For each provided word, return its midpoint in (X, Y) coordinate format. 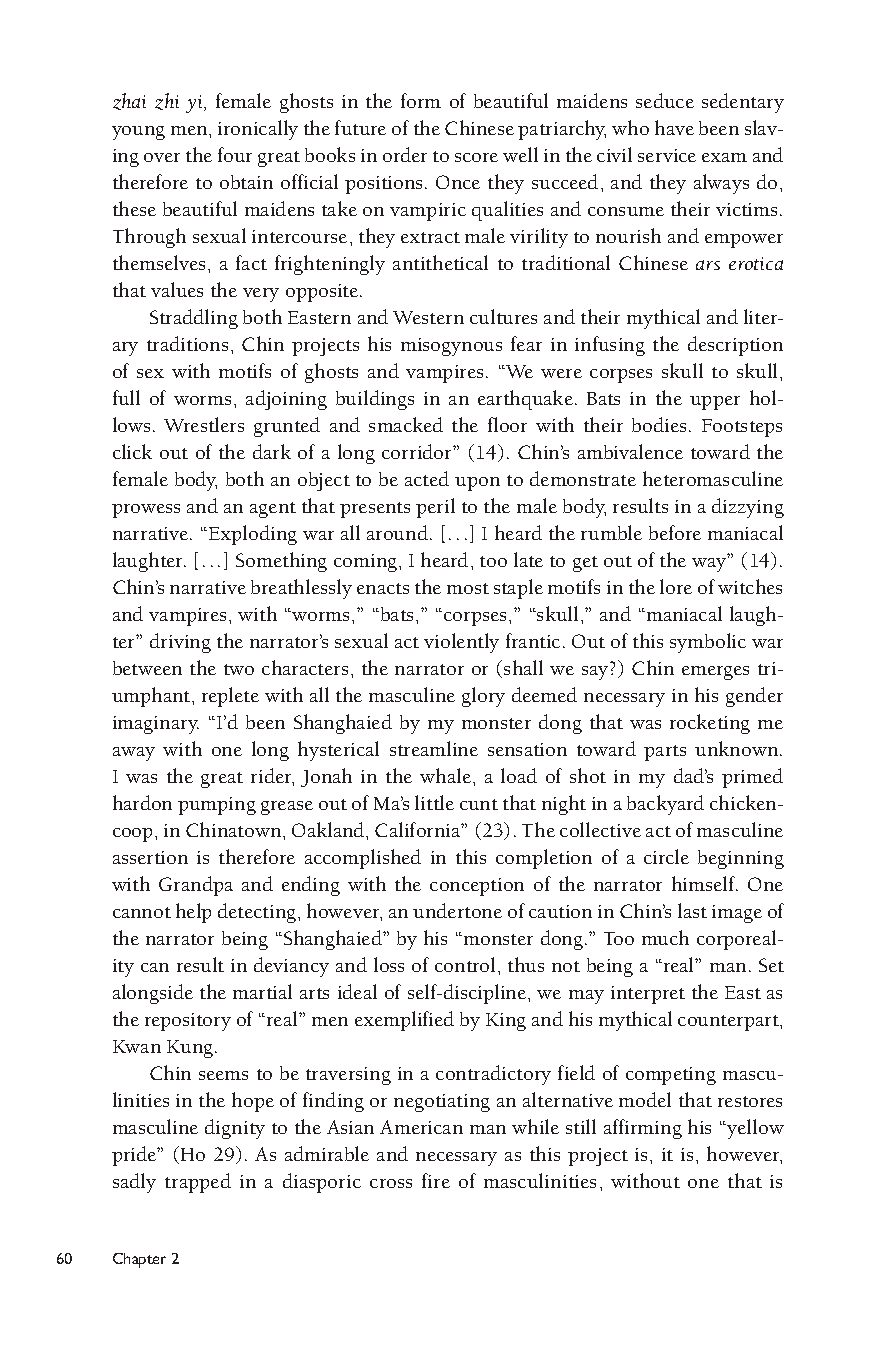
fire (436, 1180)
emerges (715, 673)
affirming (643, 1129)
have (674, 127)
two (239, 669)
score (476, 157)
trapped (198, 1183)
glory (483, 697)
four (235, 154)
